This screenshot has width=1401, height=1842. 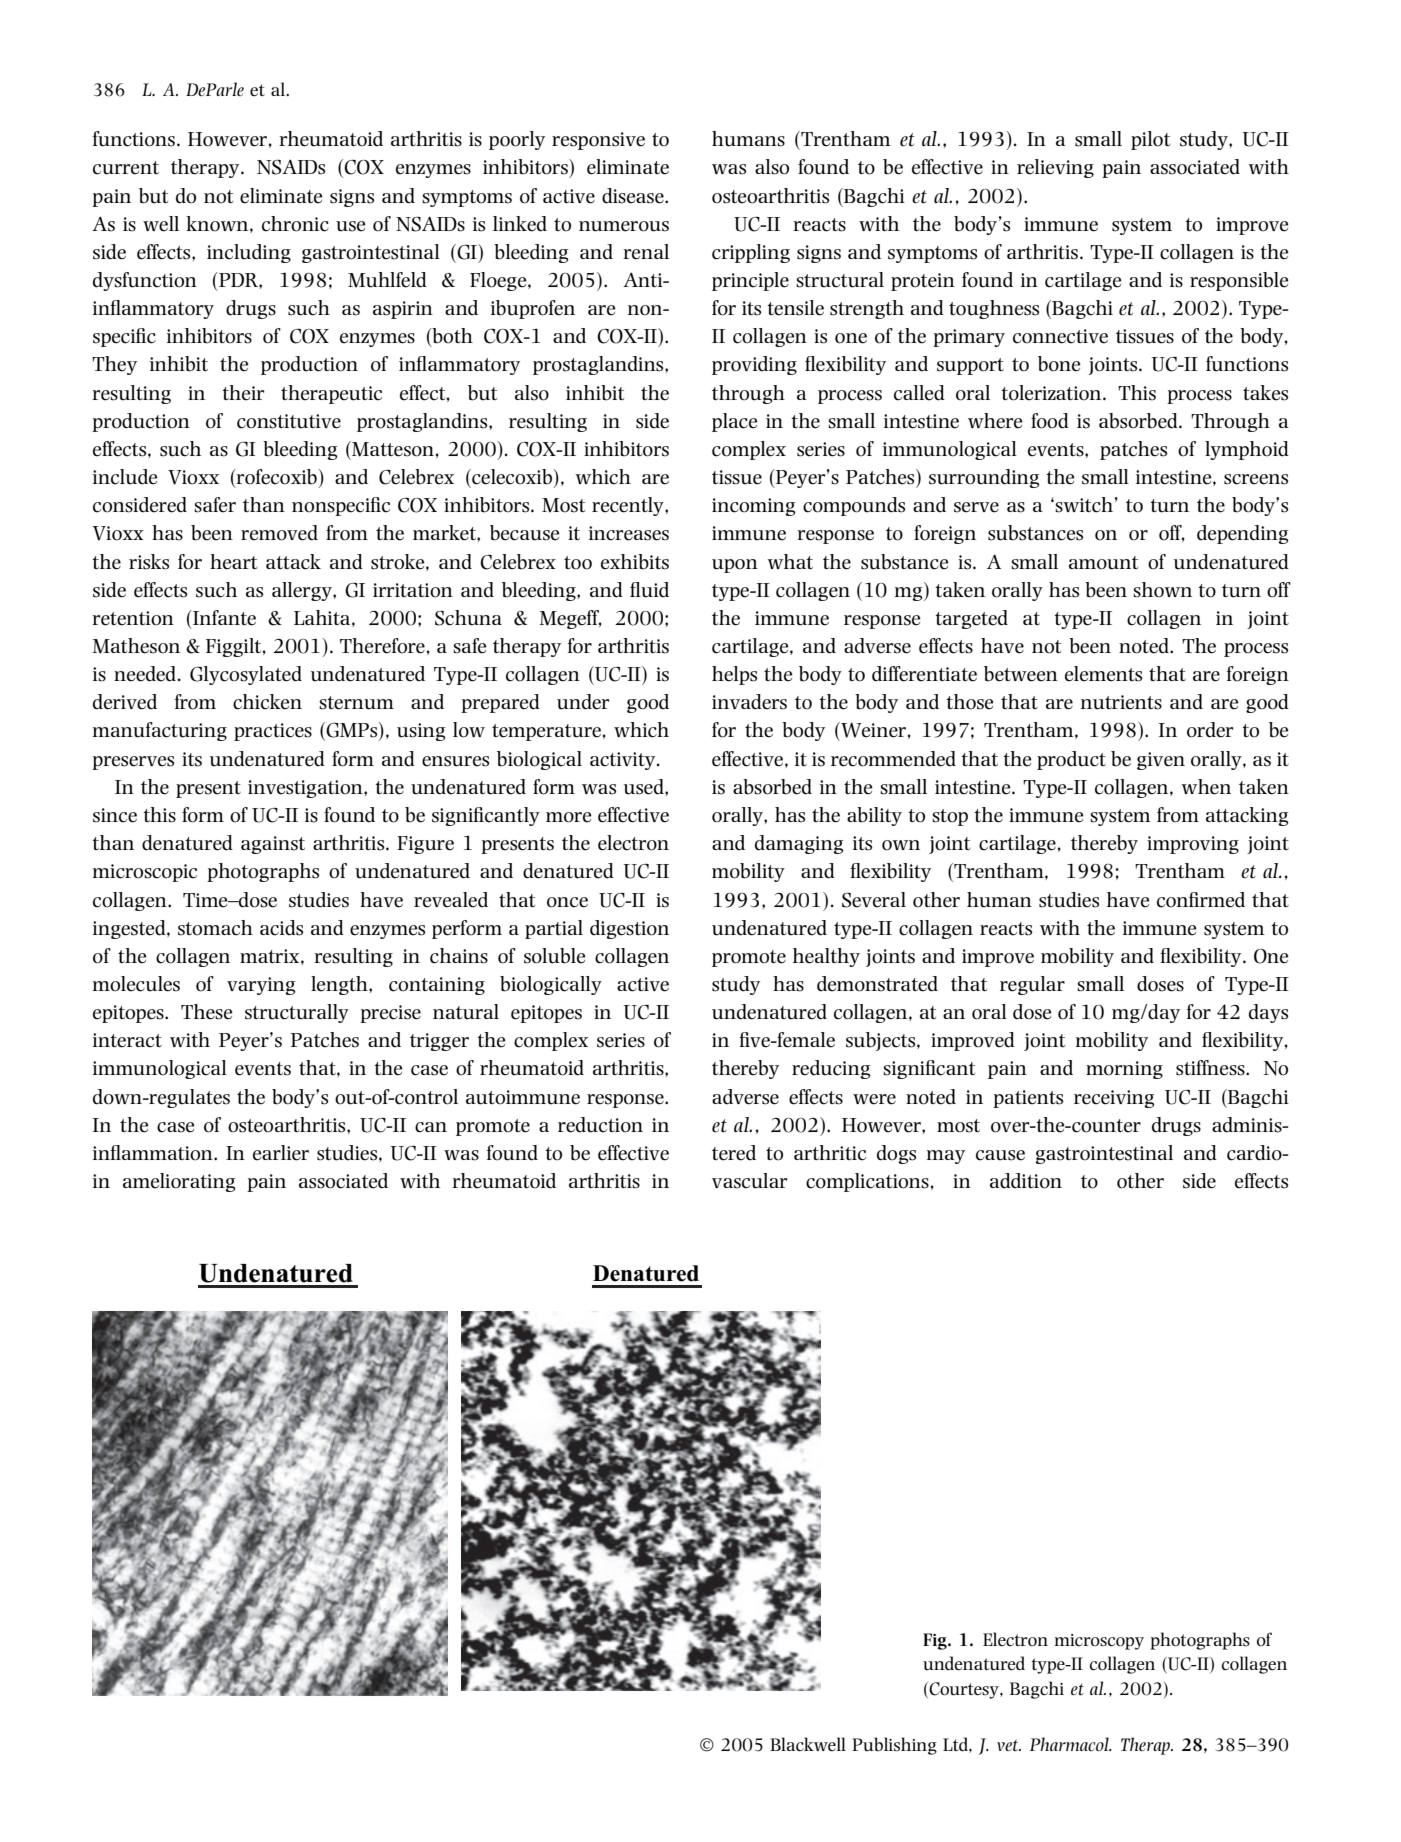 I want to click on pilot, so click(x=1150, y=140).
